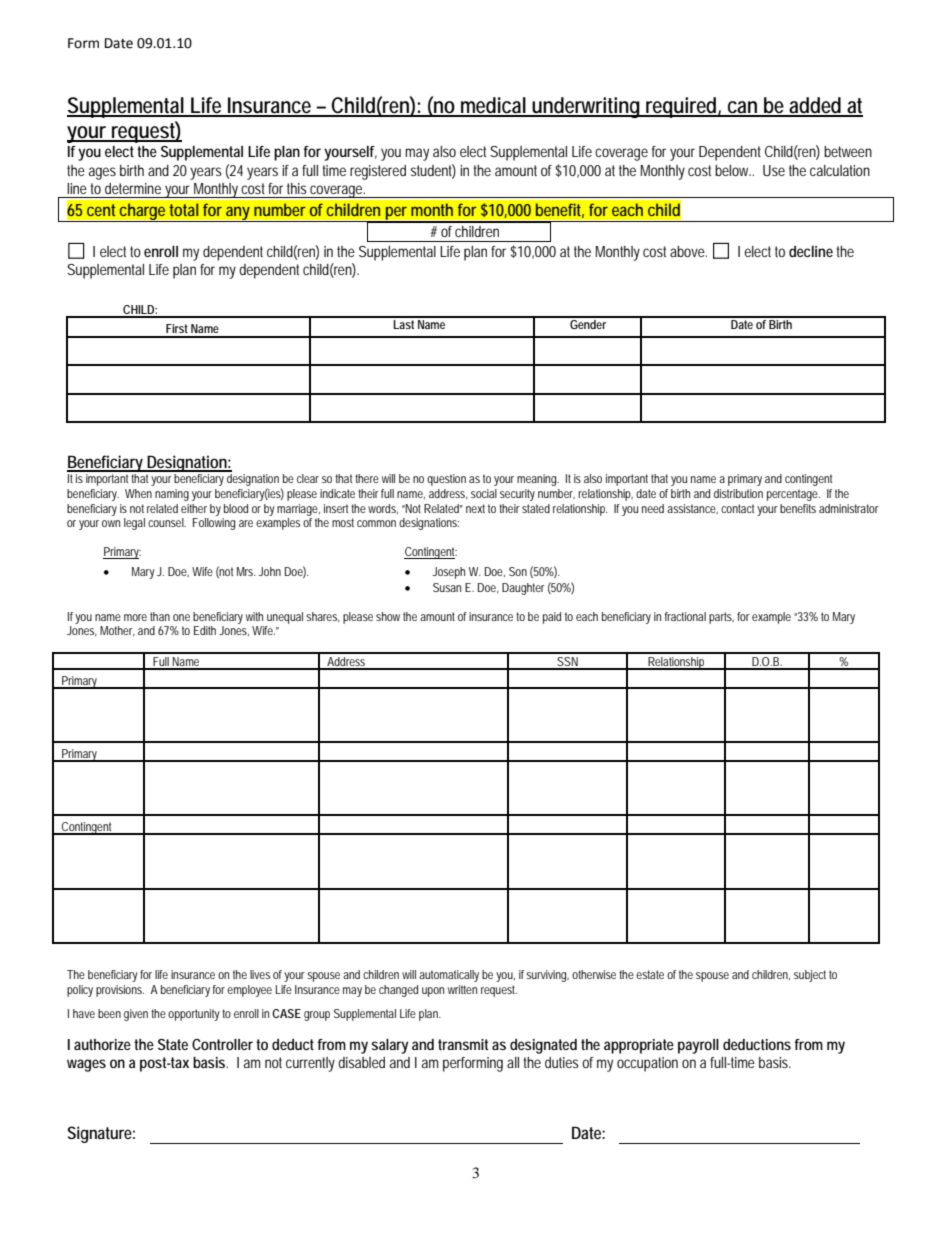 The width and height of the screenshot is (952, 1233). I want to click on payroll, so click(698, 1046).
